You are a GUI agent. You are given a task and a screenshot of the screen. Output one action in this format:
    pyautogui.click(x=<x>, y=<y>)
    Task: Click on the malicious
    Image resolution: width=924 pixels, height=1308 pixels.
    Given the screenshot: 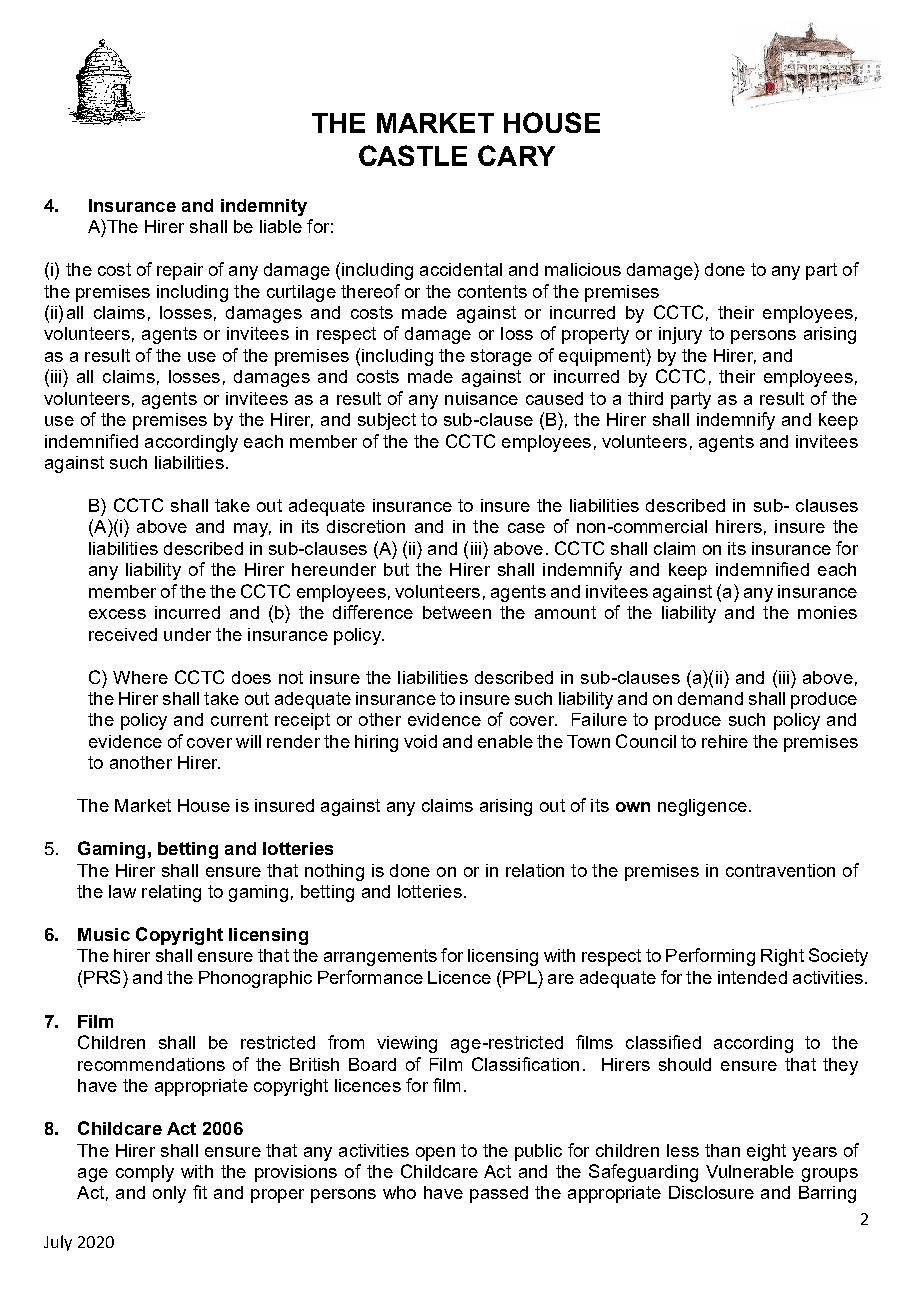 What is the action you would take?
    pyautogui.click(x=583, y=269)
